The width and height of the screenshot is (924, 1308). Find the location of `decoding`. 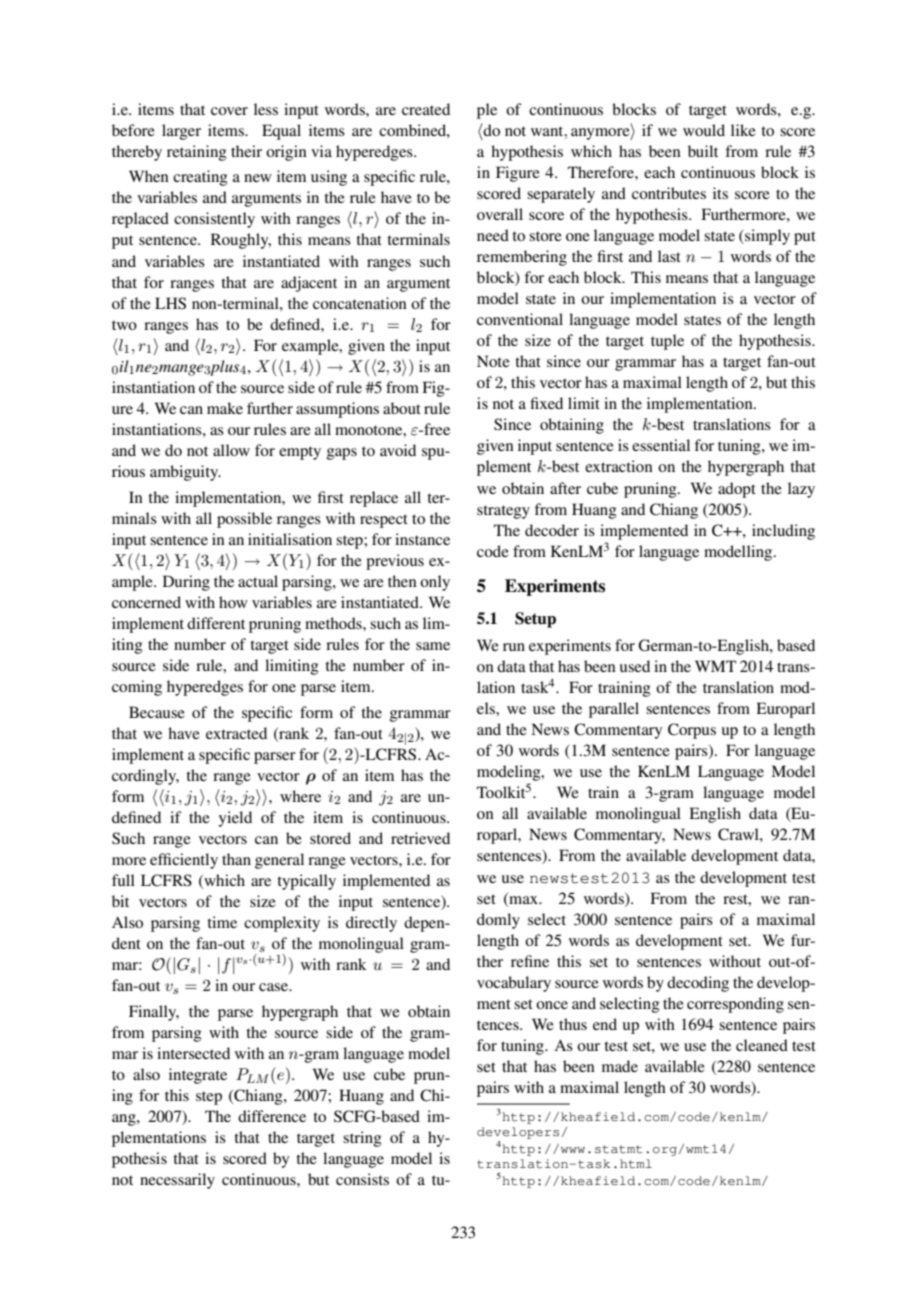

decoding is located at coordinates (698, 984).
